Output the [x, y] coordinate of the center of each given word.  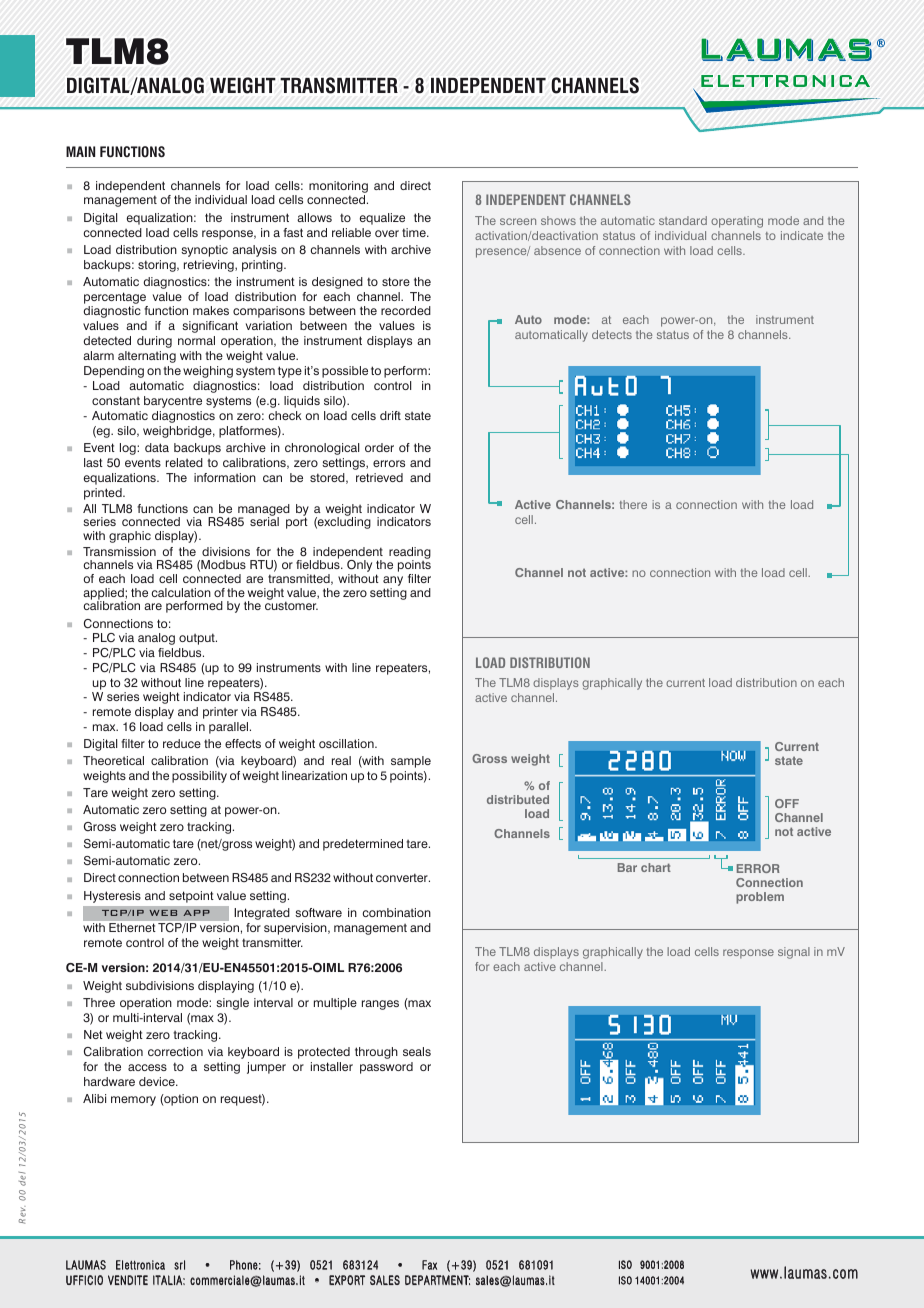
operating [737, 222]
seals [417, 1051]
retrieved [379, 477]
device [158, 1081]
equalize [382, 219]
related [184, 462]
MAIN [80, 151]
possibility [199, 777]
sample [411, 762]
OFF [787, 803]
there [633, 504]
